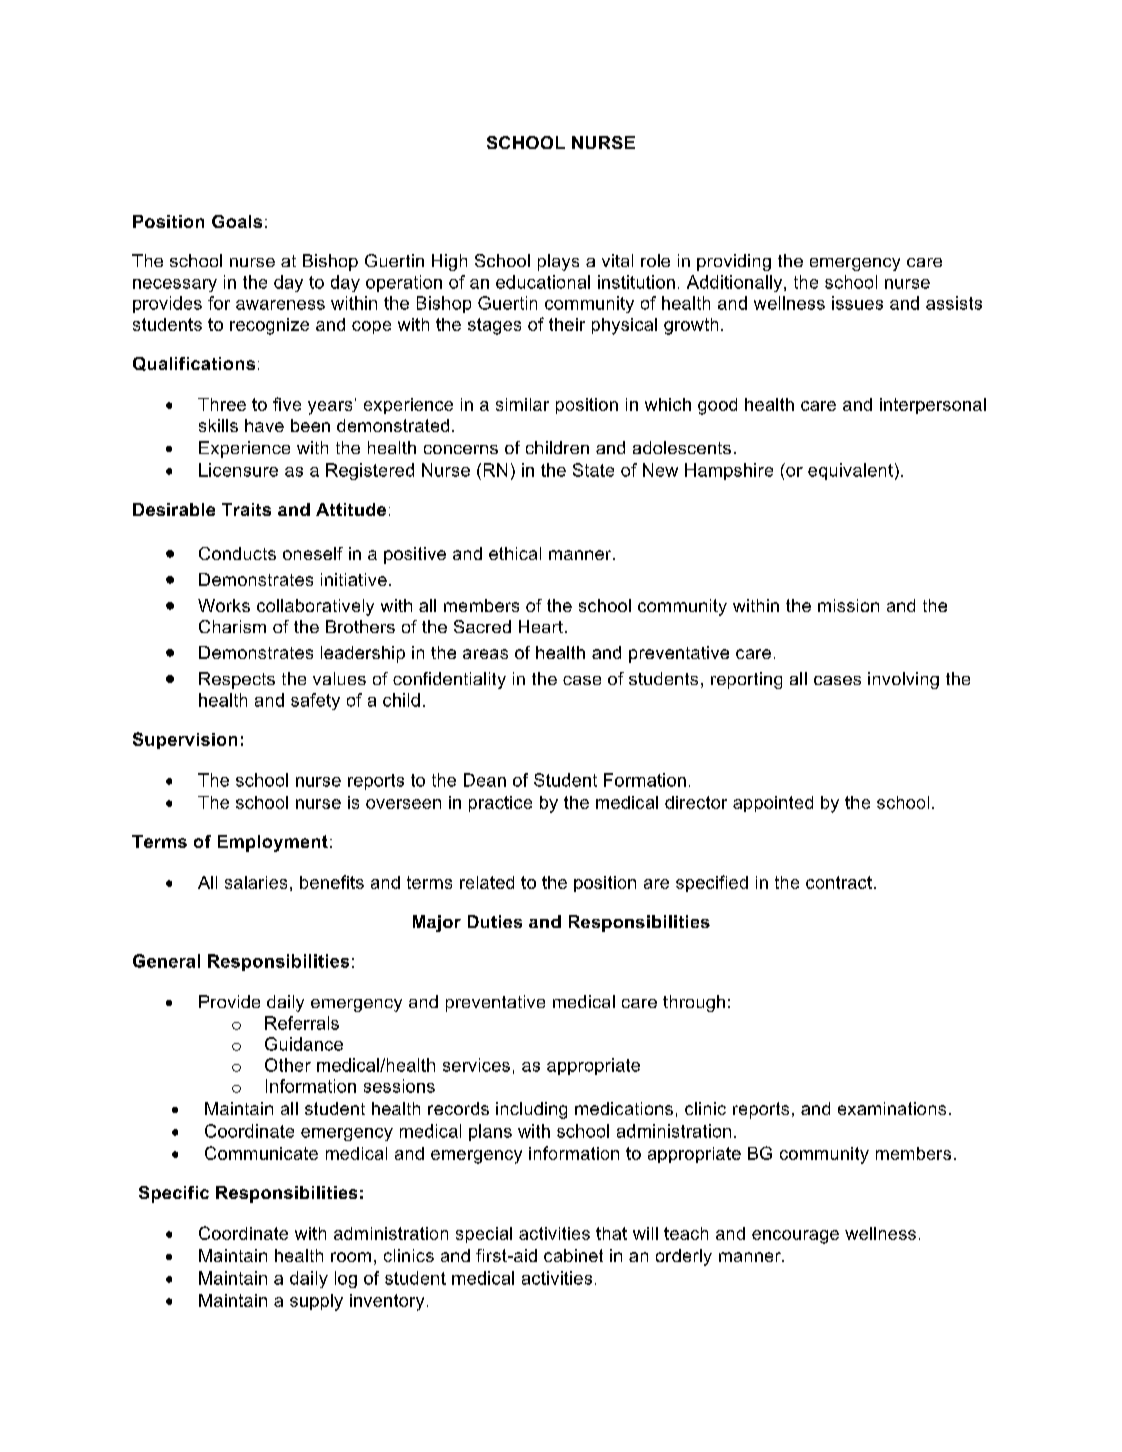  What do you see at coordinates (224, 605) in the screenshot?
I see `Works` at bounding box center [224, 605].
